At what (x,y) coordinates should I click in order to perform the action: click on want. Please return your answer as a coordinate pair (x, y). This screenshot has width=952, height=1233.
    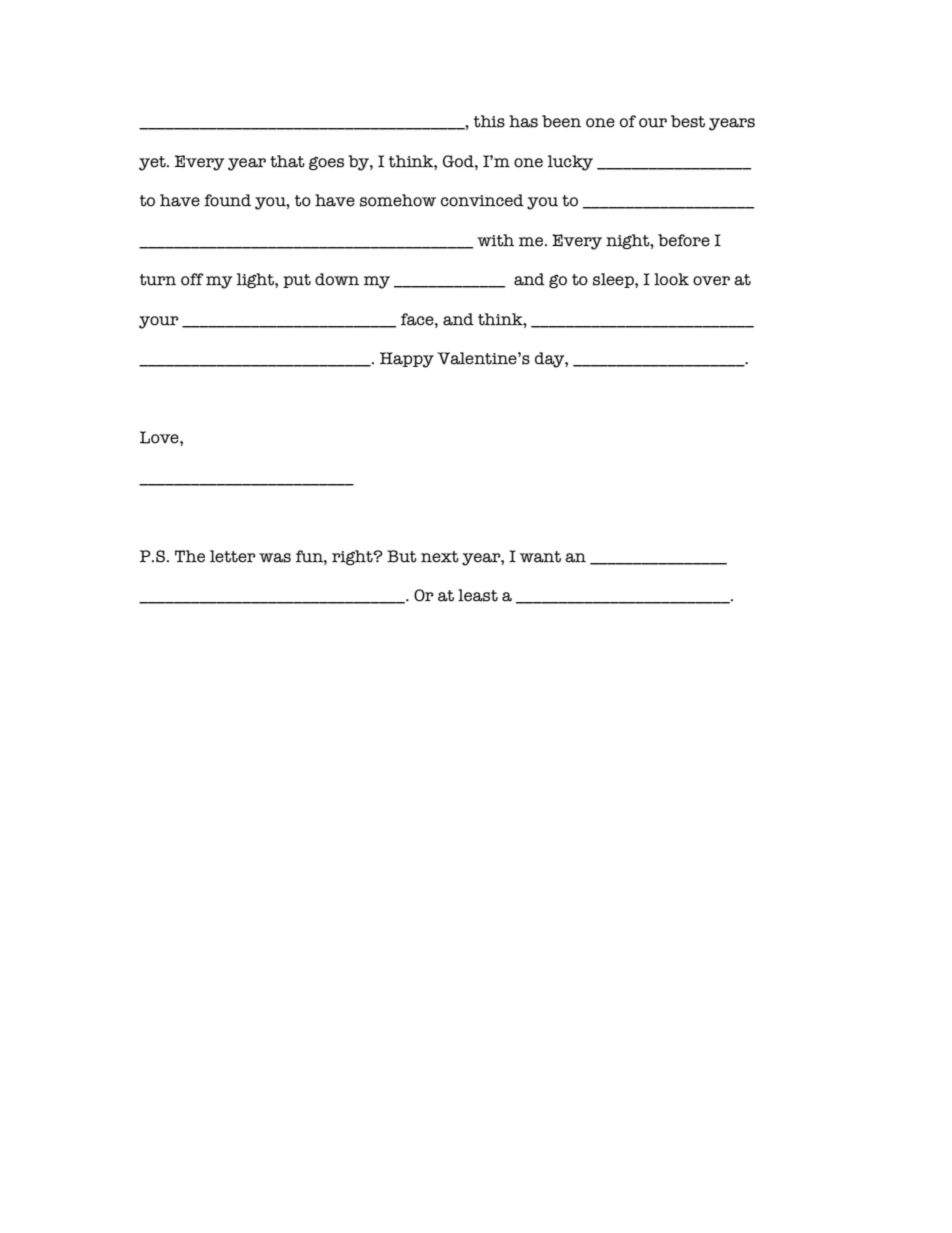
    Looking at the image, I should click on (540, 557).
